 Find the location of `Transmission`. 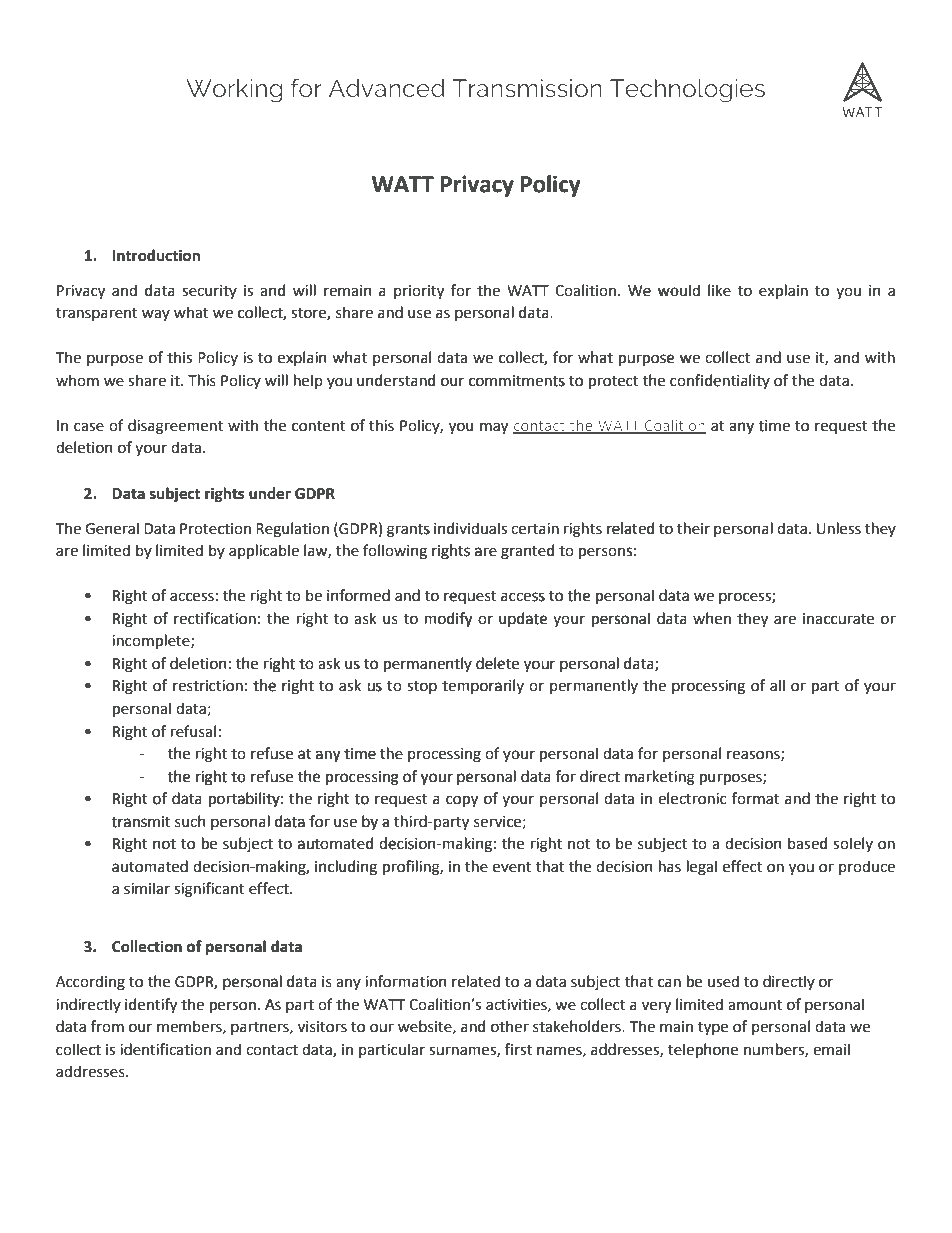

Transmission is located at coordinates (527, 88).
